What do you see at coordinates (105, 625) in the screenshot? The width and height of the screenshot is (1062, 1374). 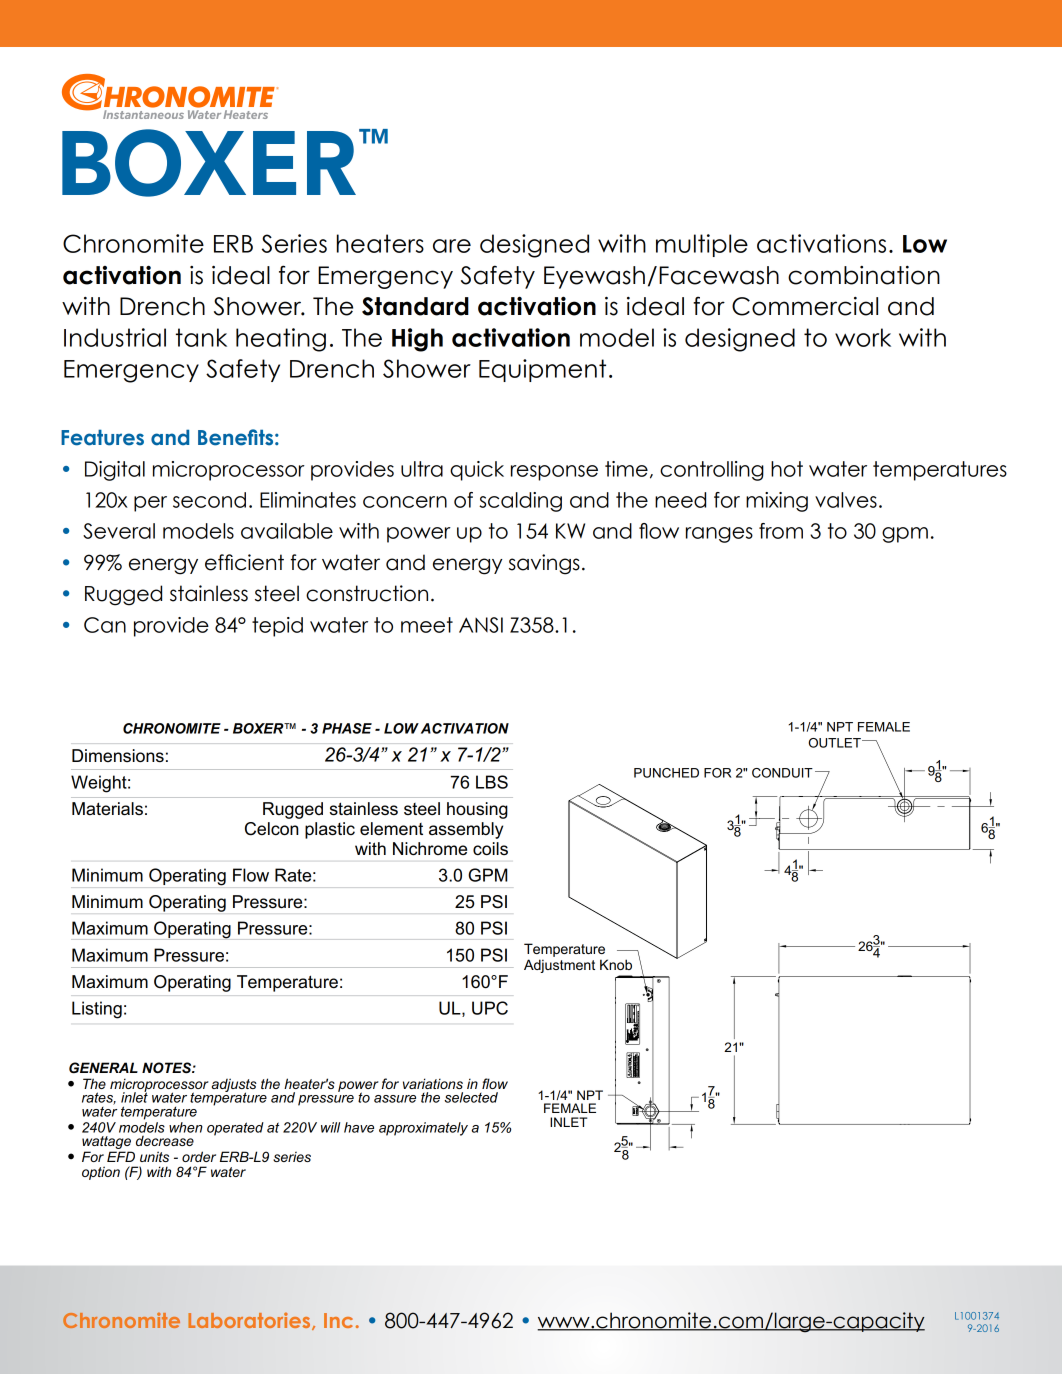 I see `Can` at bounding box center [105, 625].
